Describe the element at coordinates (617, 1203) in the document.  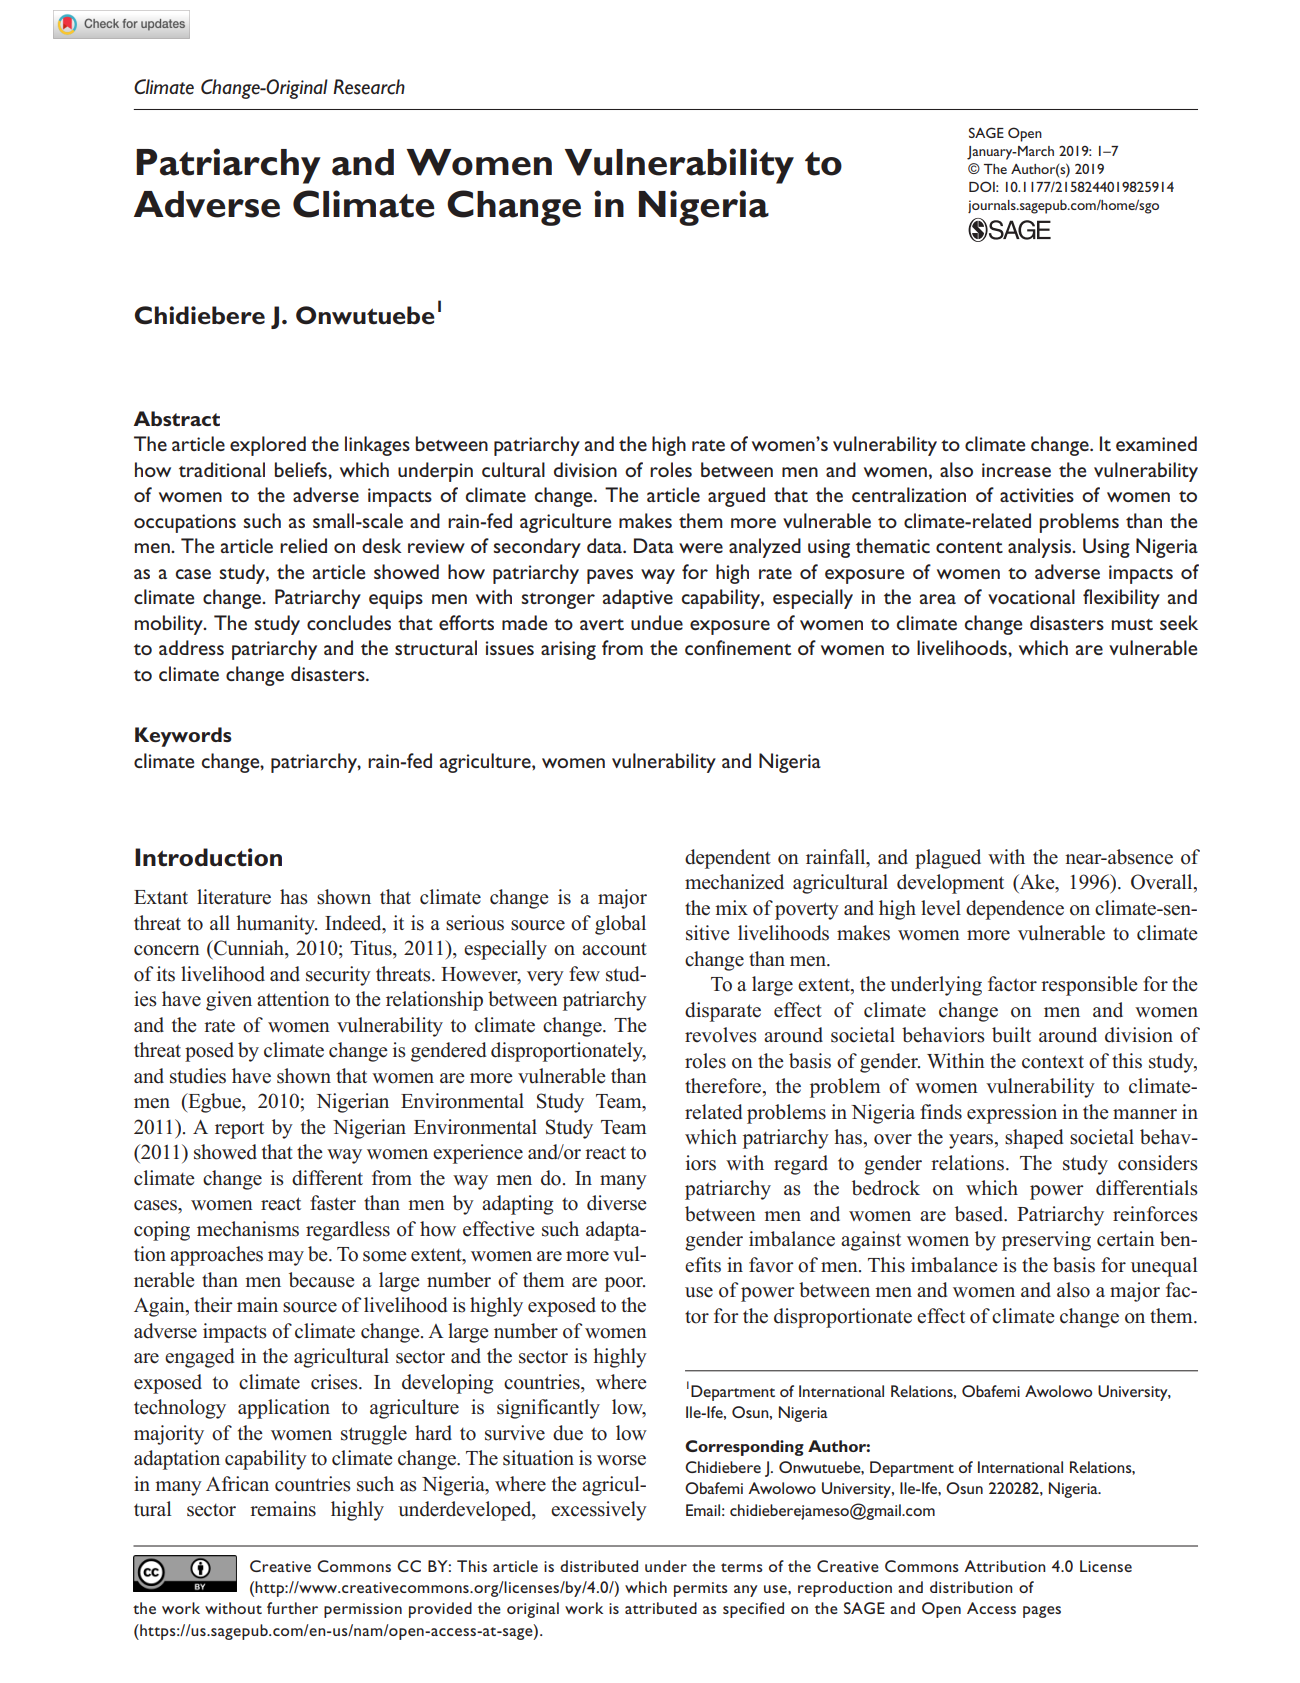
I see `diverse` at that location.
